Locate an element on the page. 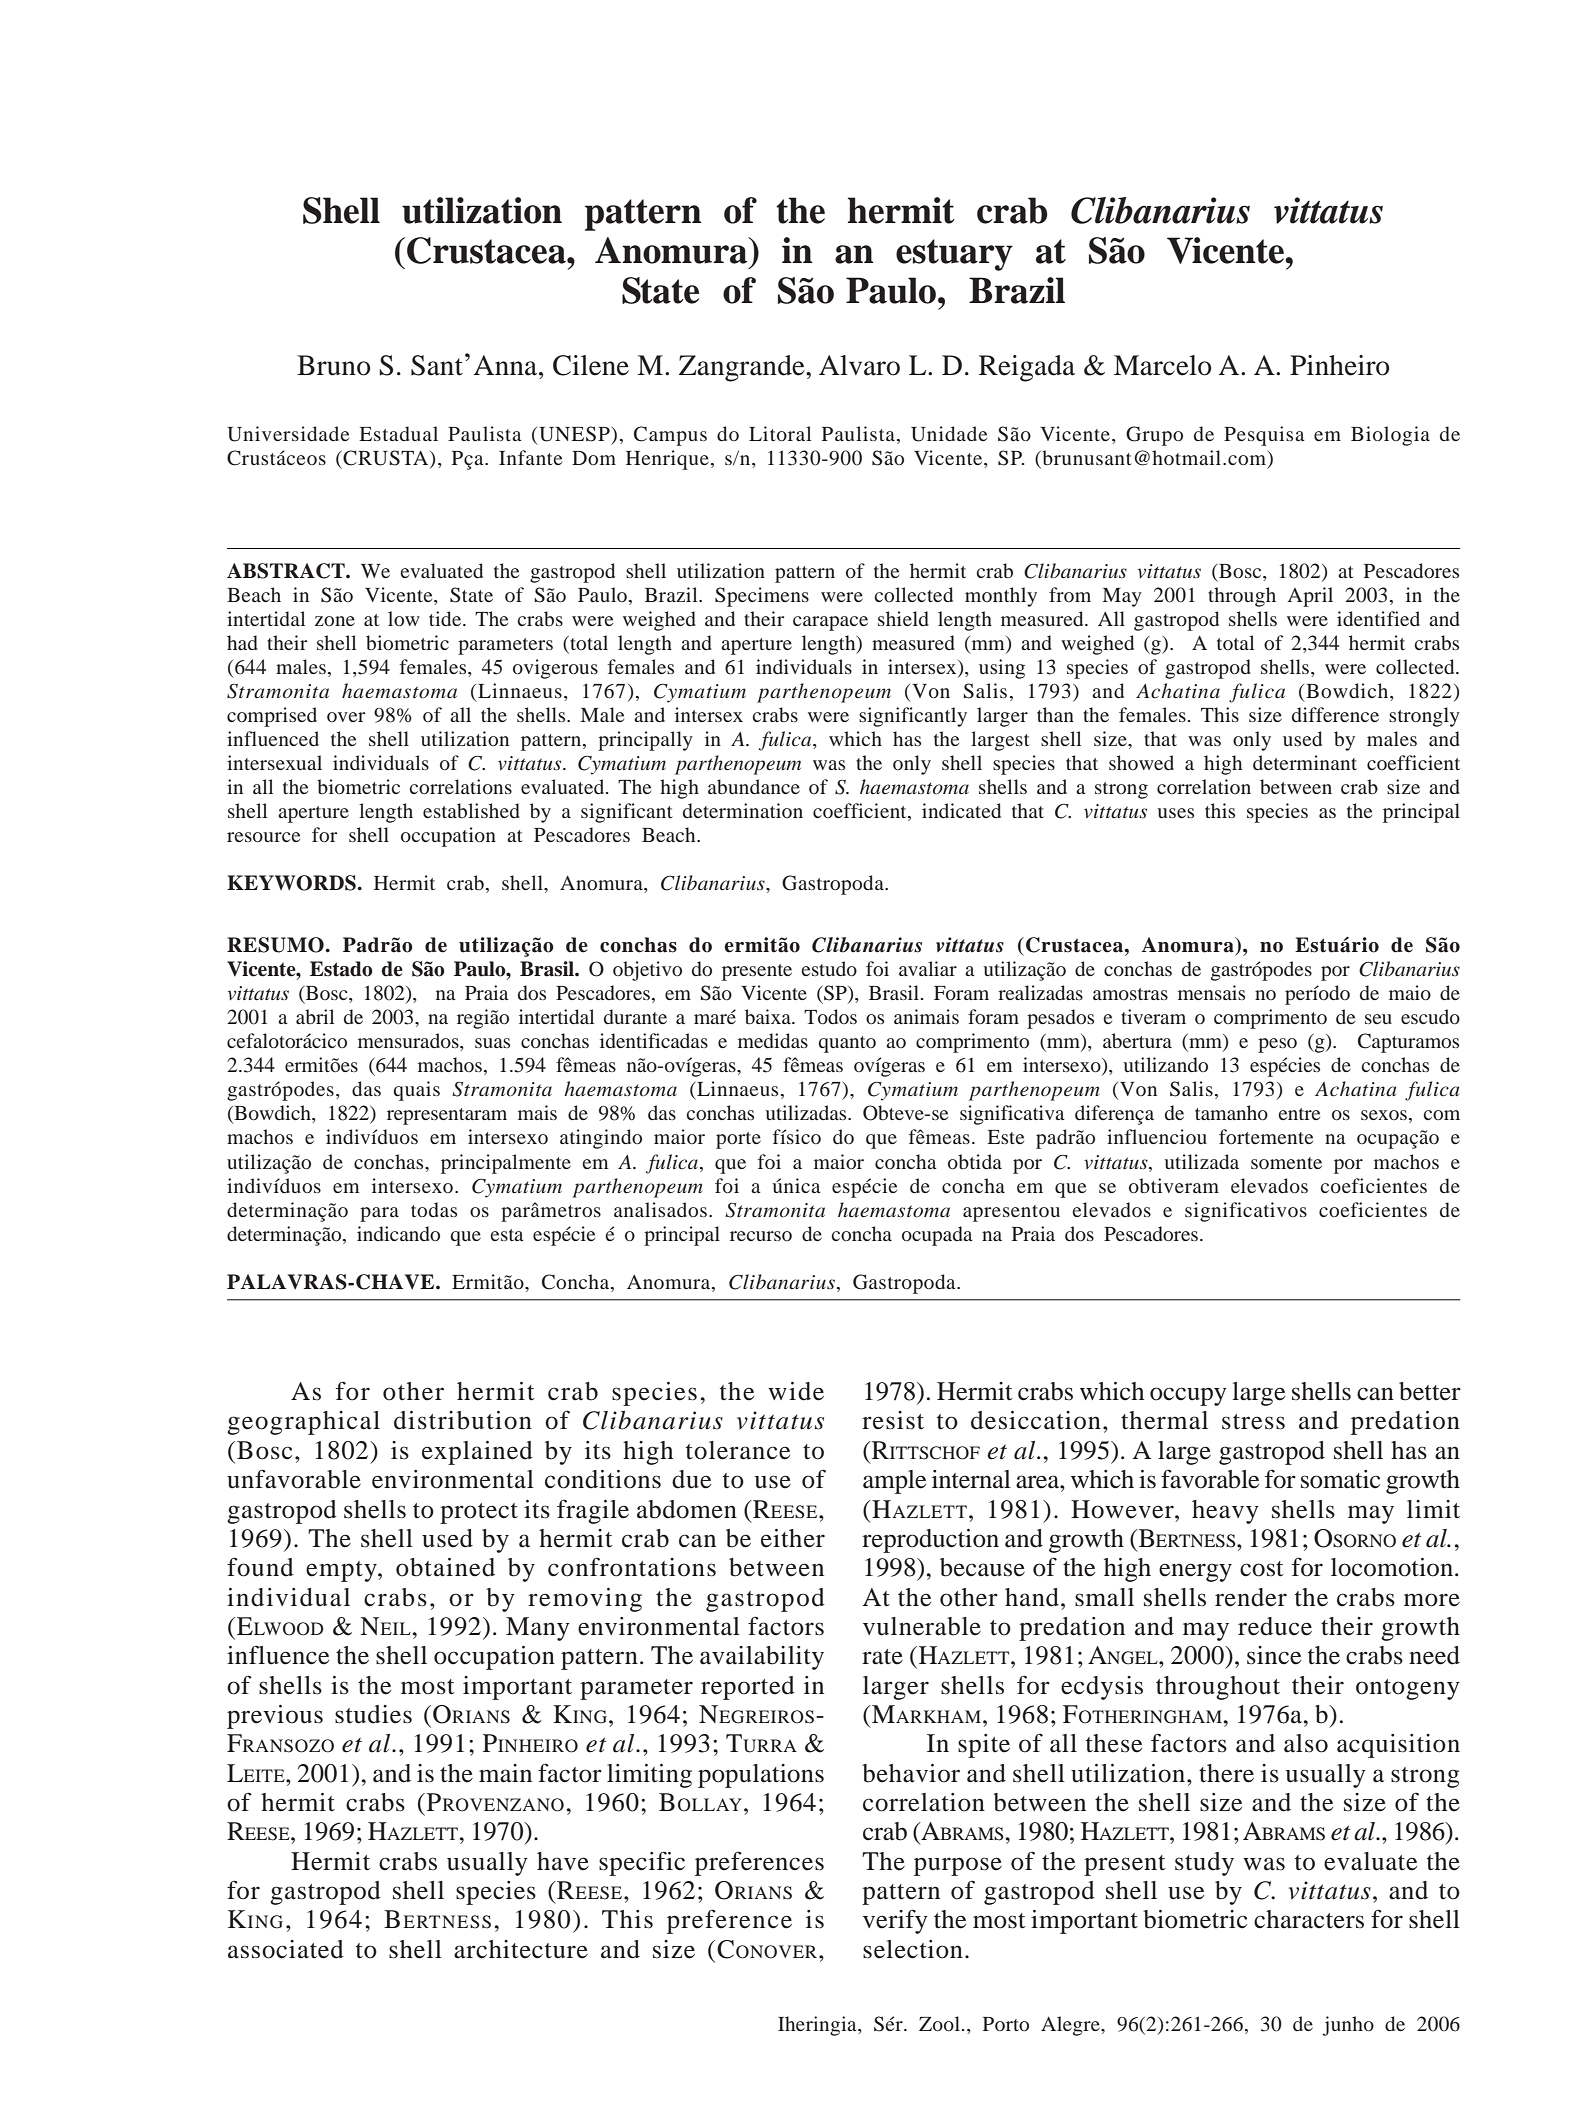 The width and height of the page is (1589, 2118). RESUMO is located at coordinates (275, 945).
